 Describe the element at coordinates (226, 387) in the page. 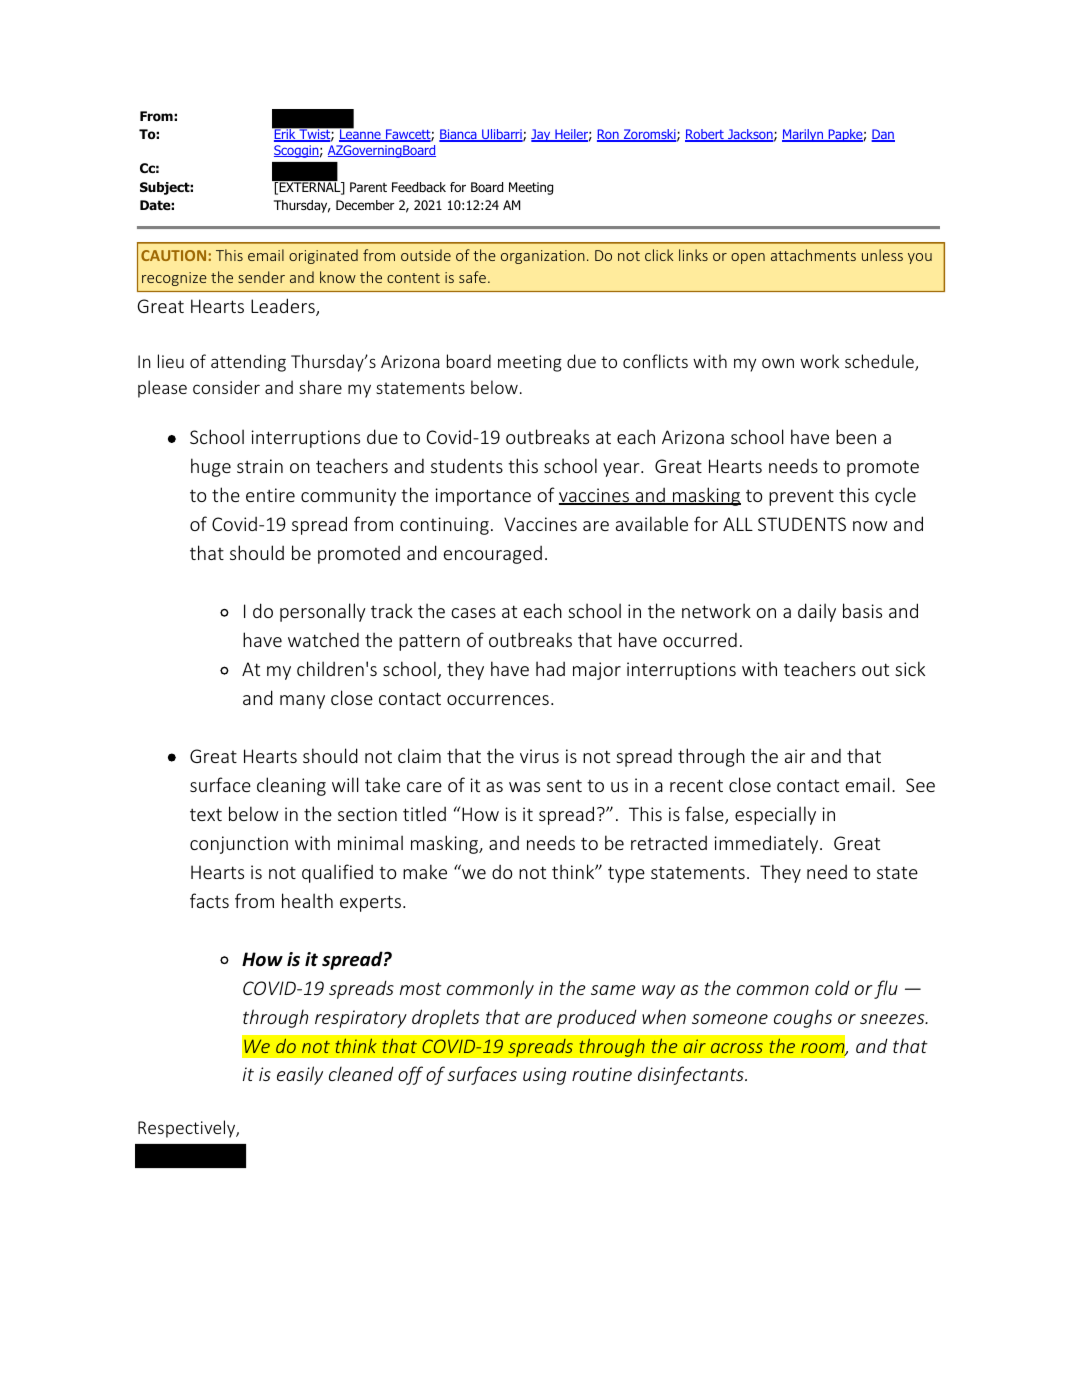

I see `consider` at that location.
